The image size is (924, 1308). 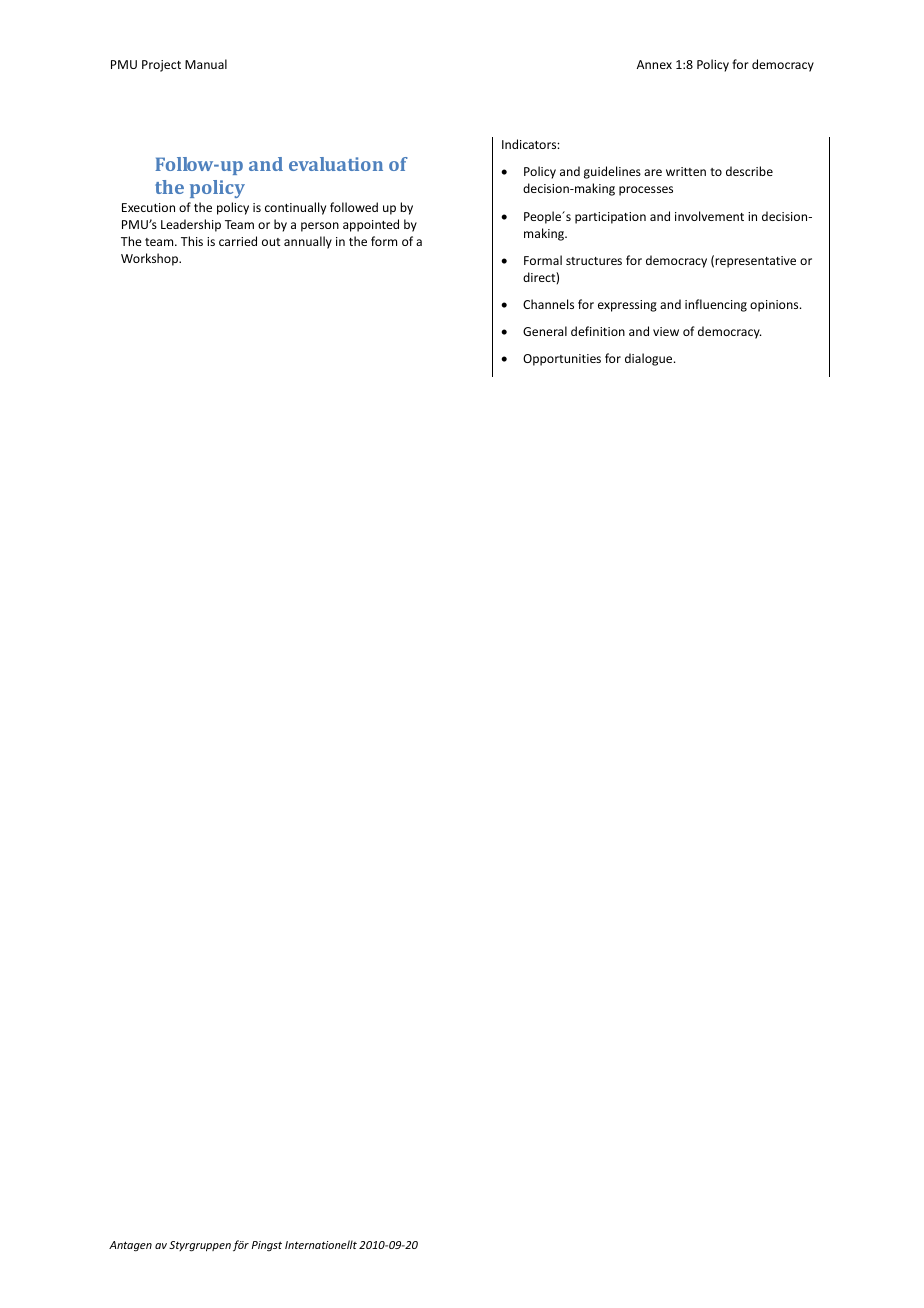 What do you see at coordinates (321, 1244) in the screenshot?
I see `Internationellt` at bounding box center [321, 1244].
